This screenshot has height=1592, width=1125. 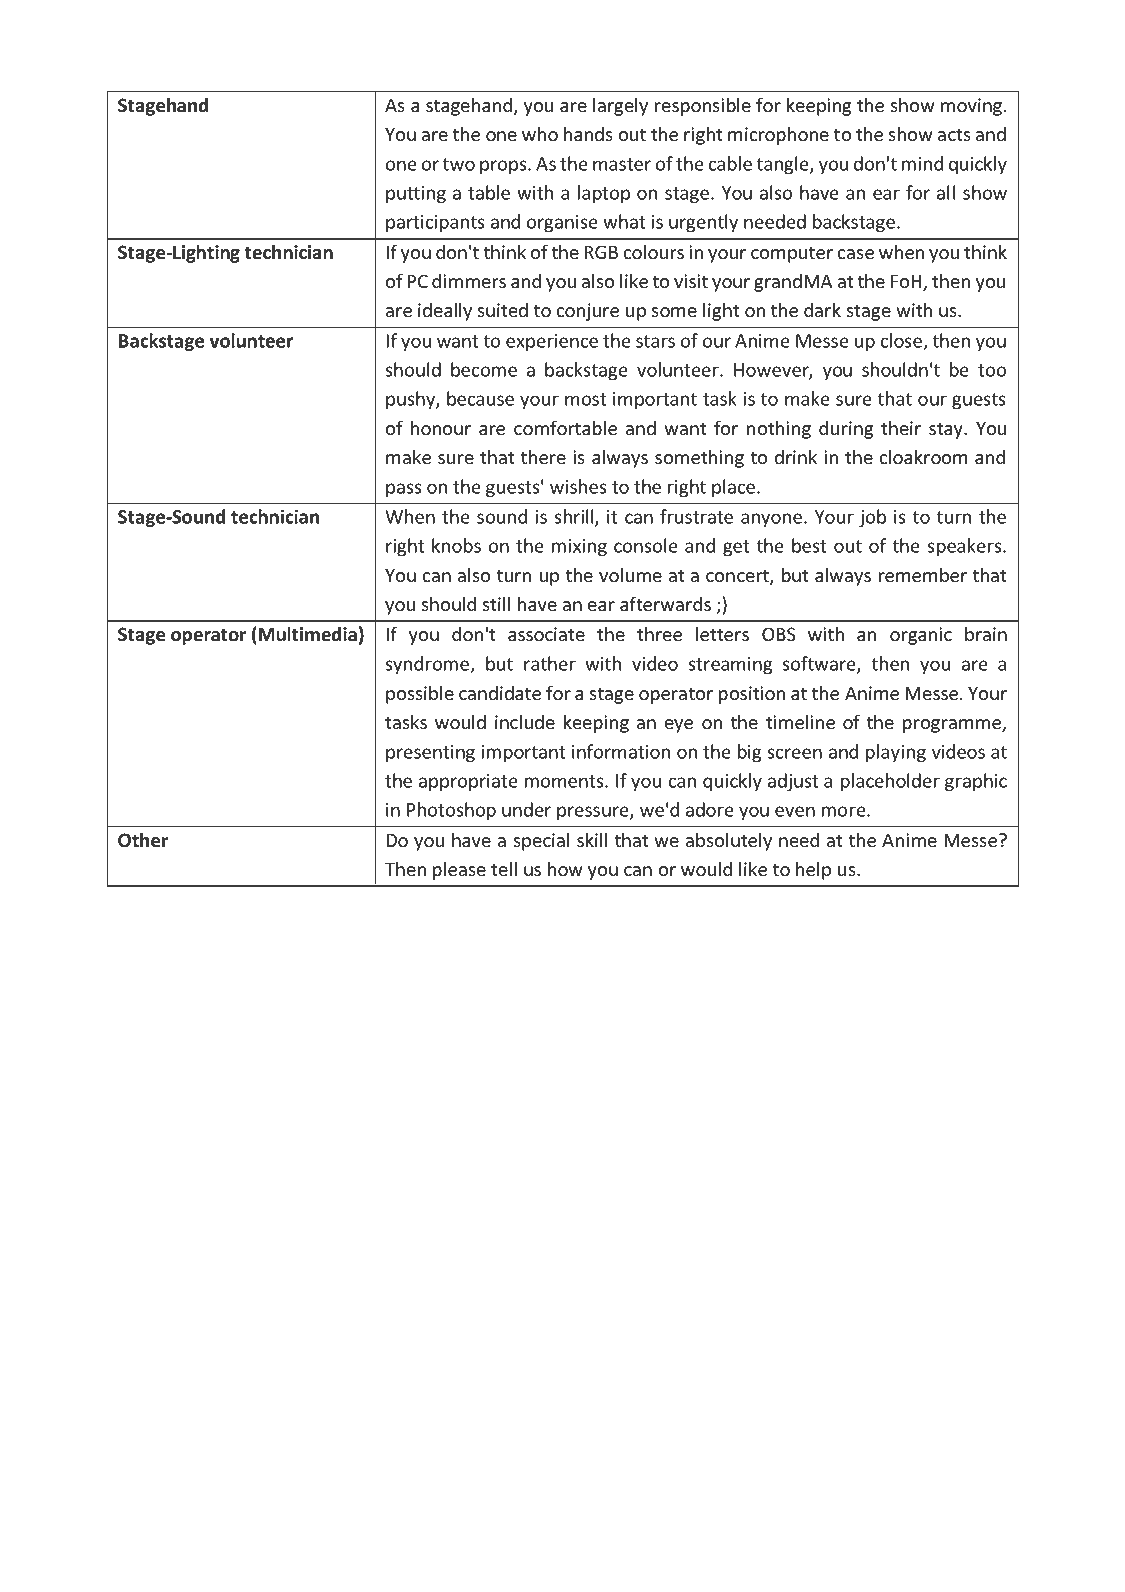 I want to click on conjure, so click(x=588, y=312).
